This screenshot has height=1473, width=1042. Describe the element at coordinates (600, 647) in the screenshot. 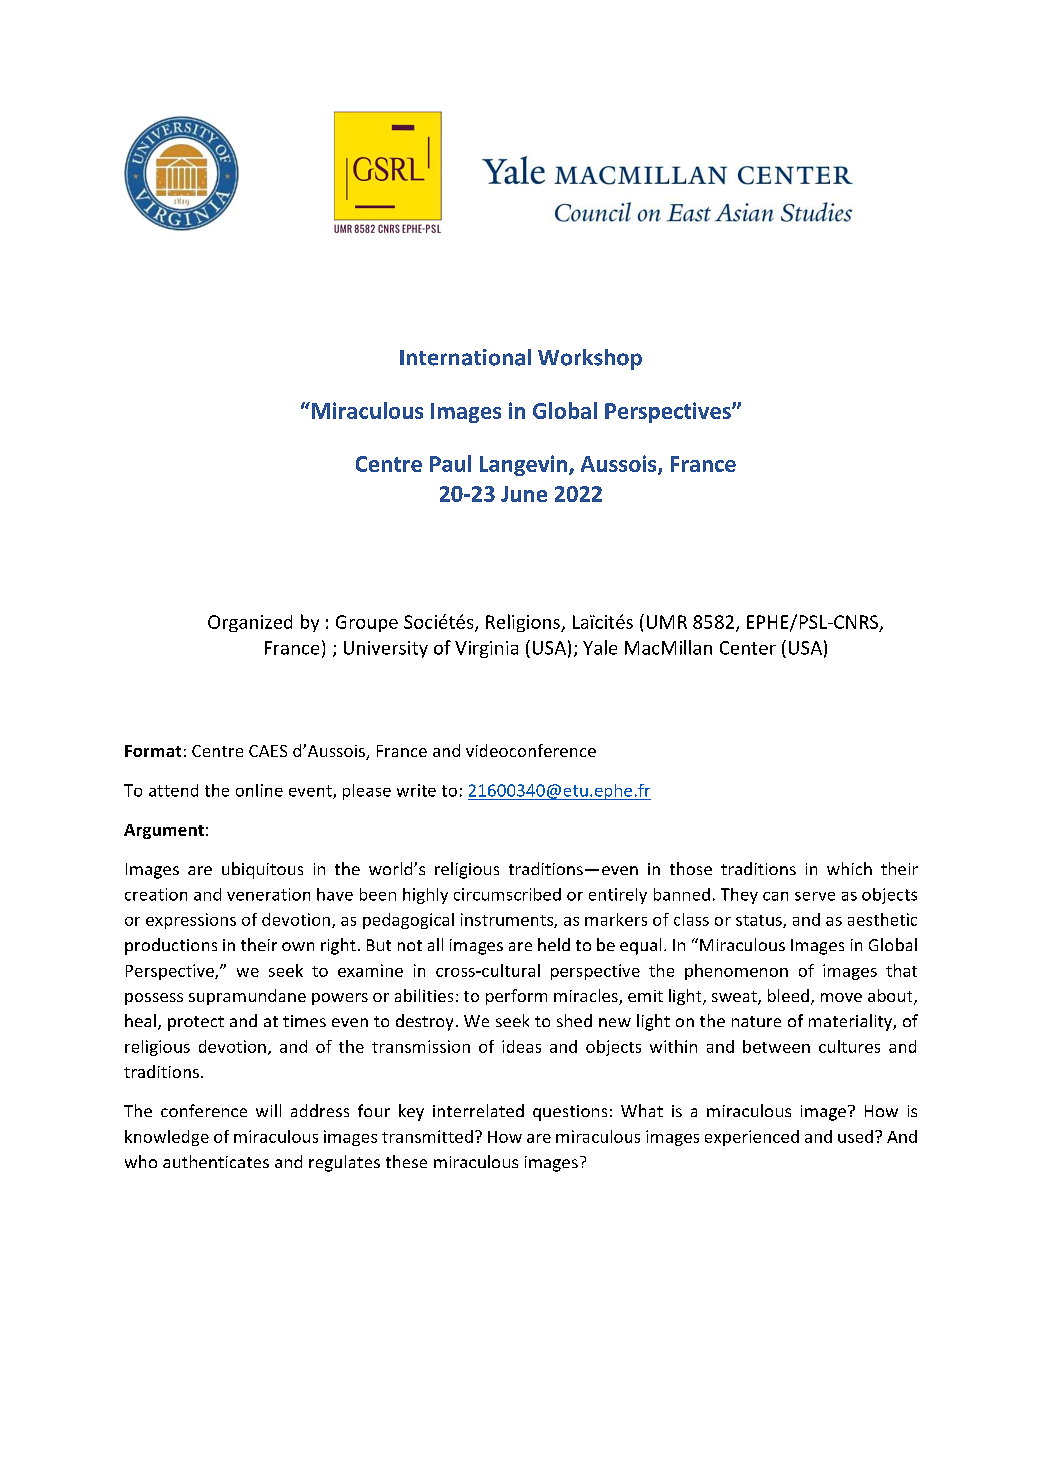

I see `Yale` at that location.
